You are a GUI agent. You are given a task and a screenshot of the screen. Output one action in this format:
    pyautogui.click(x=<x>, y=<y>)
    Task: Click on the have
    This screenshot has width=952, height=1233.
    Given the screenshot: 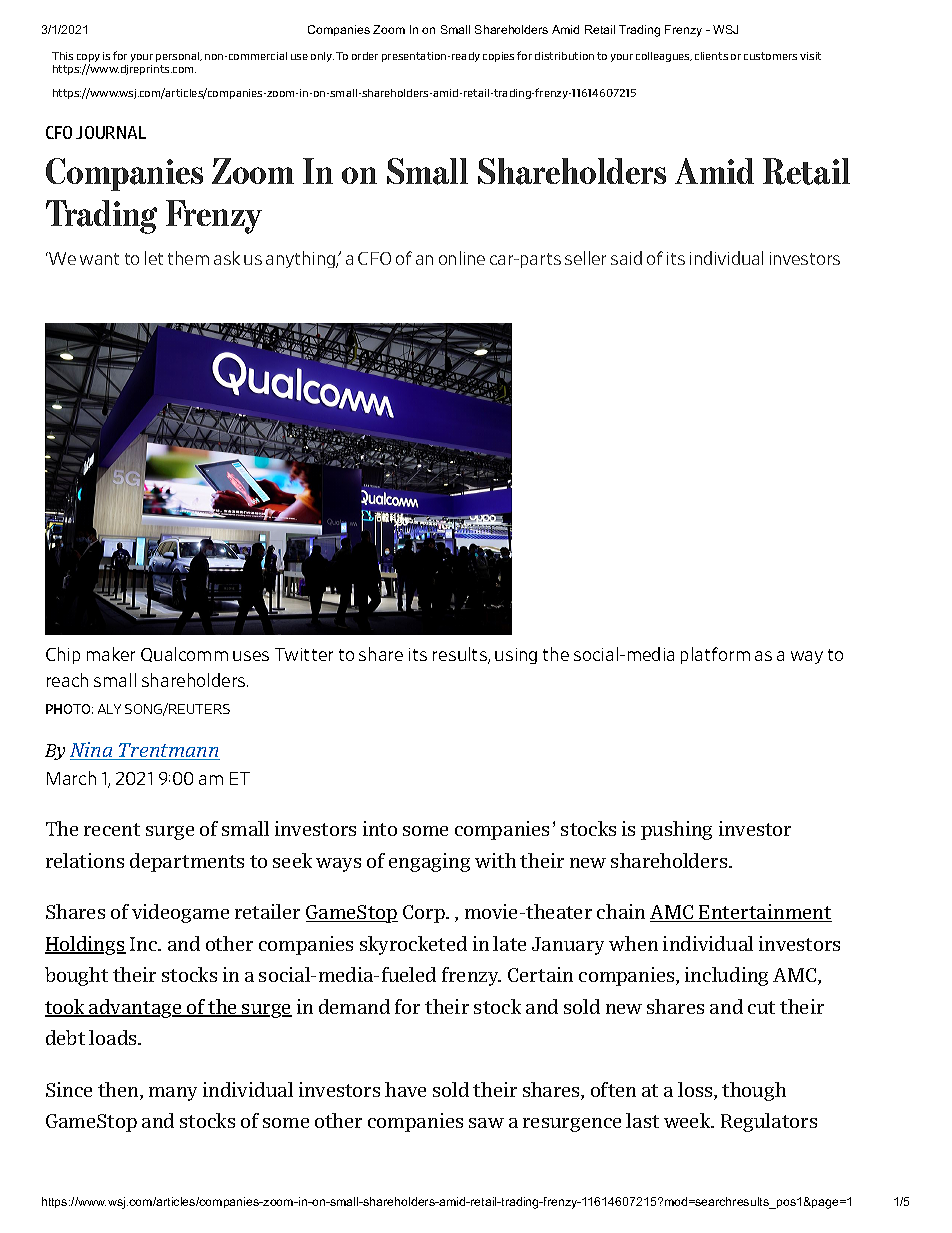 What is the action you would take?
    pyautogui.click(x=405, y=1089)
